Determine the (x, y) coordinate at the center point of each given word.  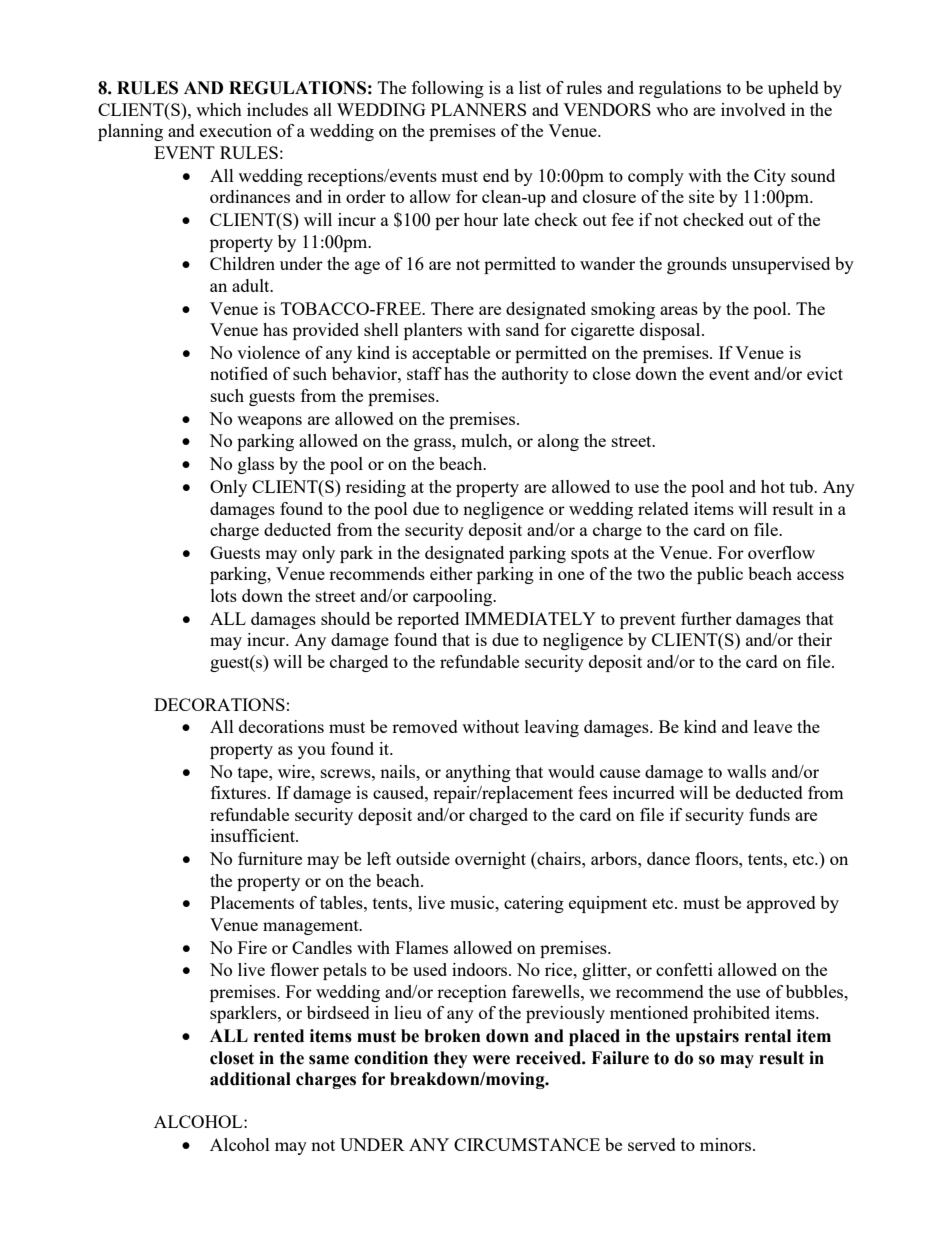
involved (753, 109)
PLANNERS (478, 109)
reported (428, 620)
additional (250, 1079)
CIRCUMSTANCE (527, 1144)
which (219, 109)
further (706, 618)
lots (224, 595)
